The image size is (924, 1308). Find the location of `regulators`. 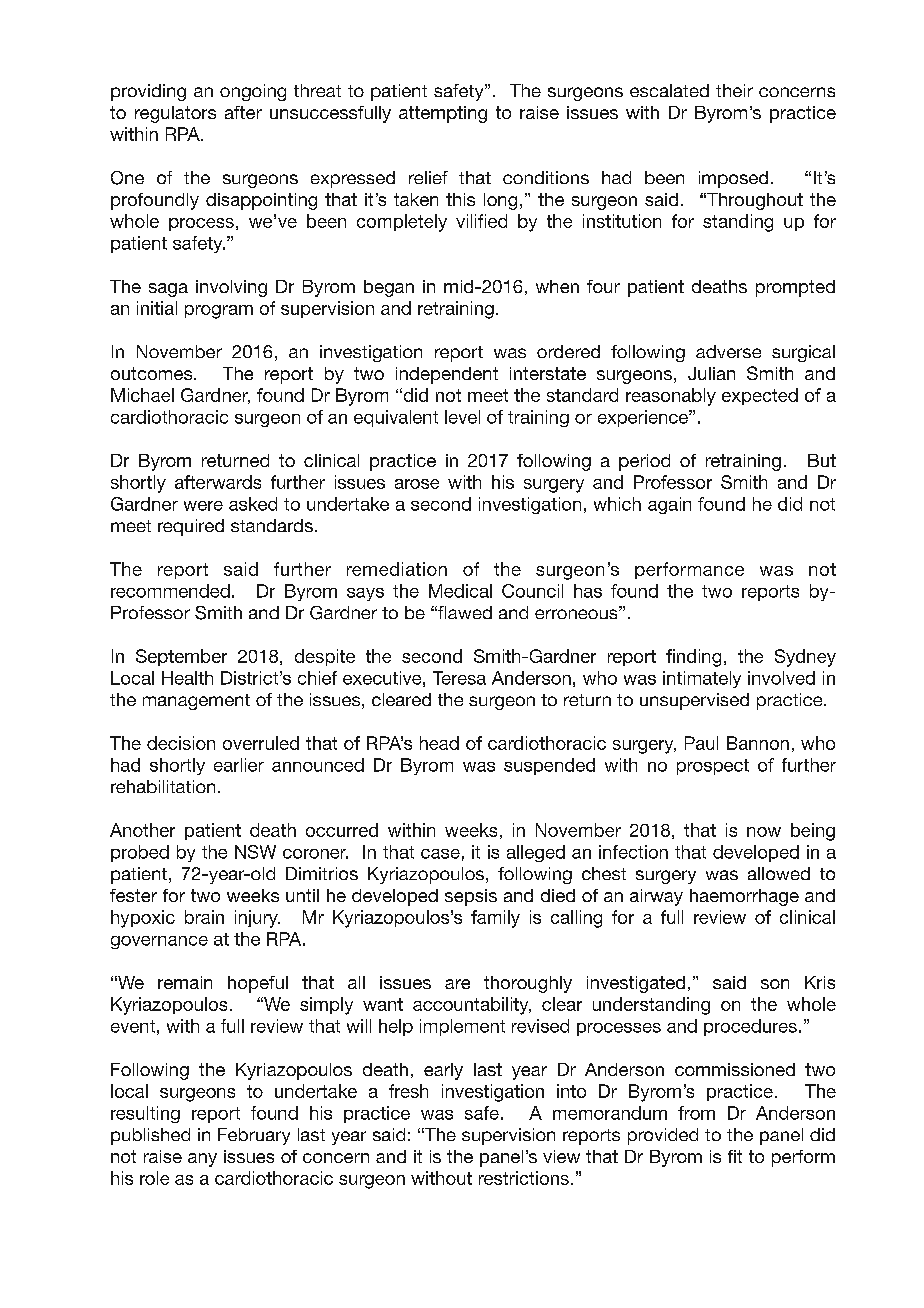

regulators is located at coordinates (175, 114).
